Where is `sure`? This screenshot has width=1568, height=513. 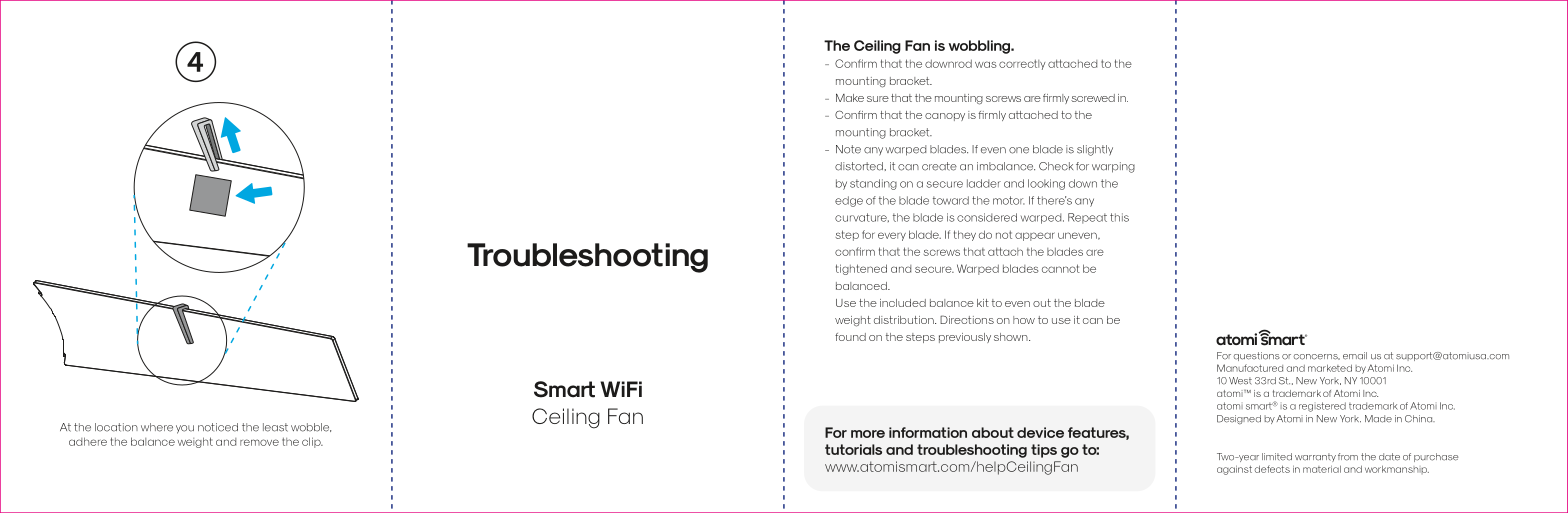 sure is located at coordinates (878, 99).
